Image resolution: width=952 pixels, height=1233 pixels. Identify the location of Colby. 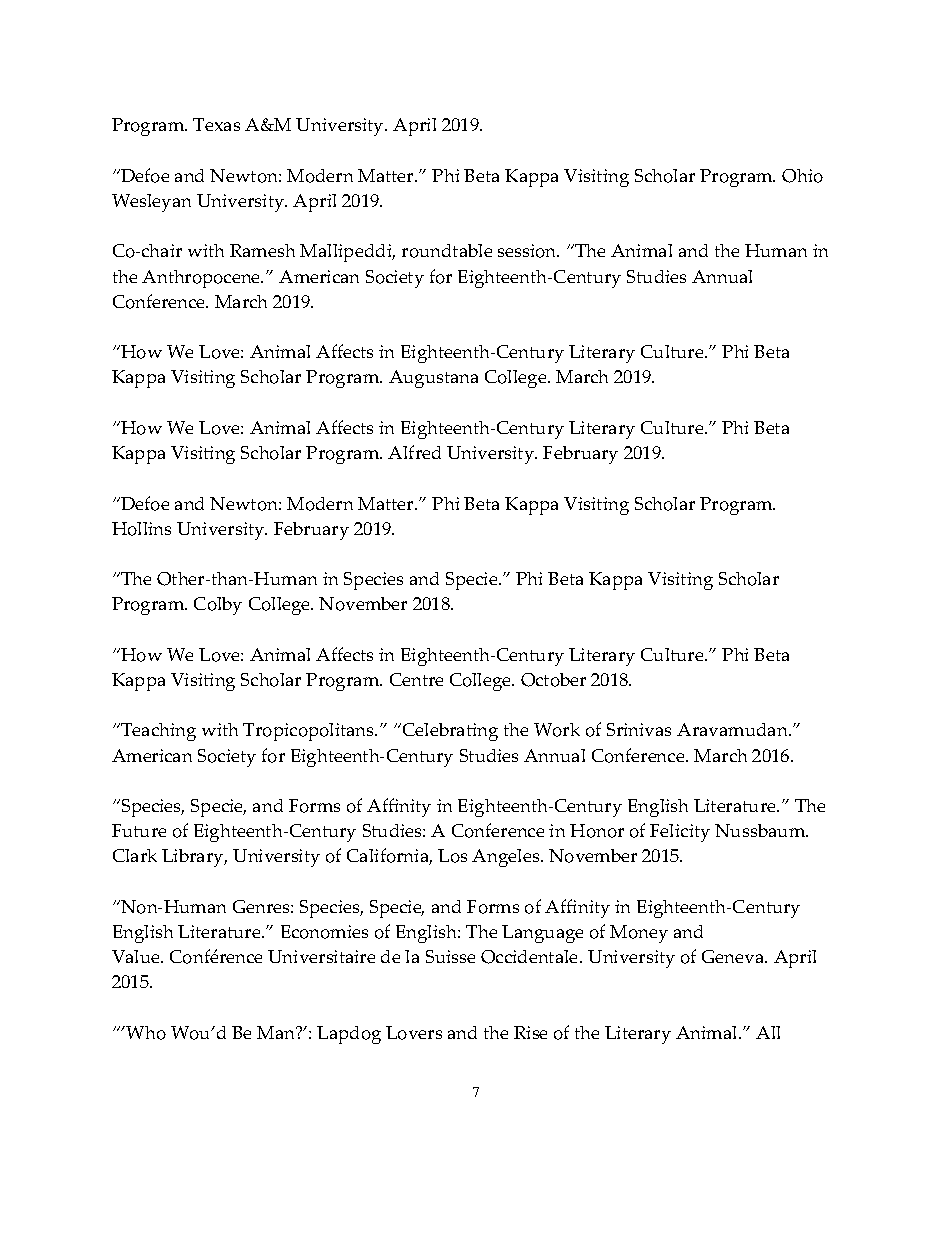
(218, 606).
